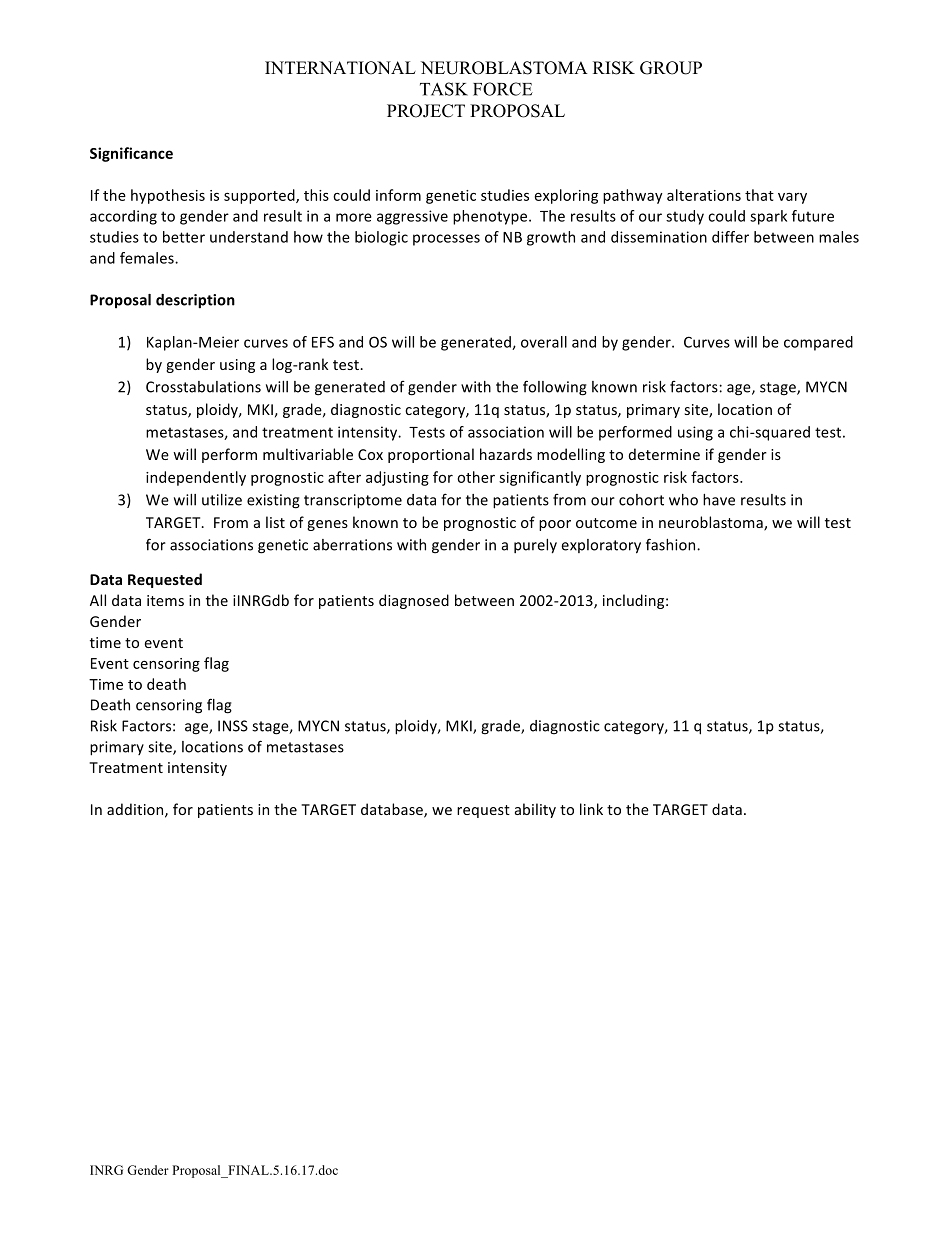  I want to click on TASK, so click(444, 89).
